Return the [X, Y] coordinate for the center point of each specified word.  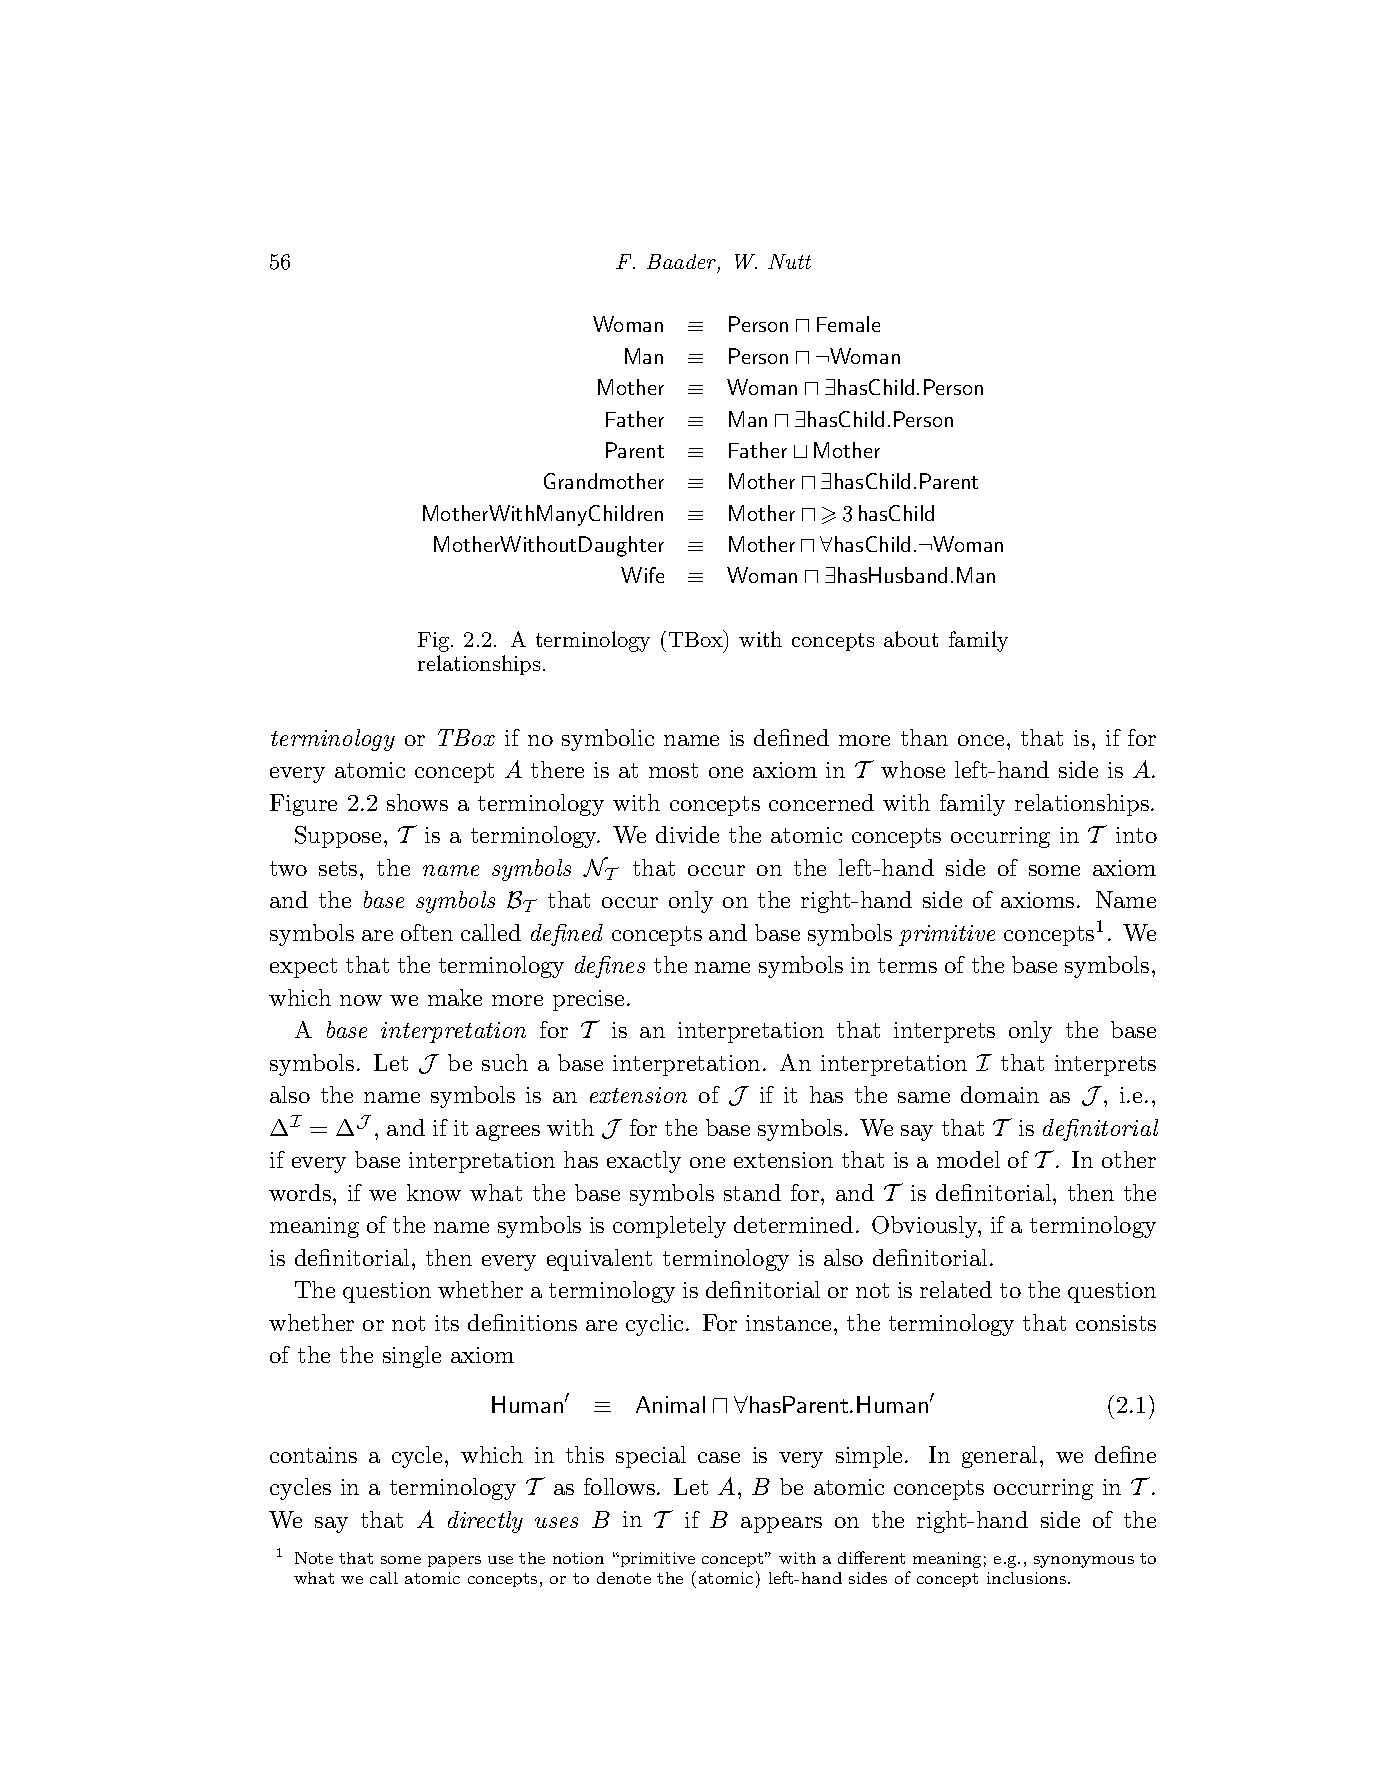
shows [417, 802]
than [924, 737]
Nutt [789, 261]
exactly [644, 1162]
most [673, 770]
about [911, 639]
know [434, 1192]
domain [1000, 1094]
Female [848, 324]
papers [454, 1561]
